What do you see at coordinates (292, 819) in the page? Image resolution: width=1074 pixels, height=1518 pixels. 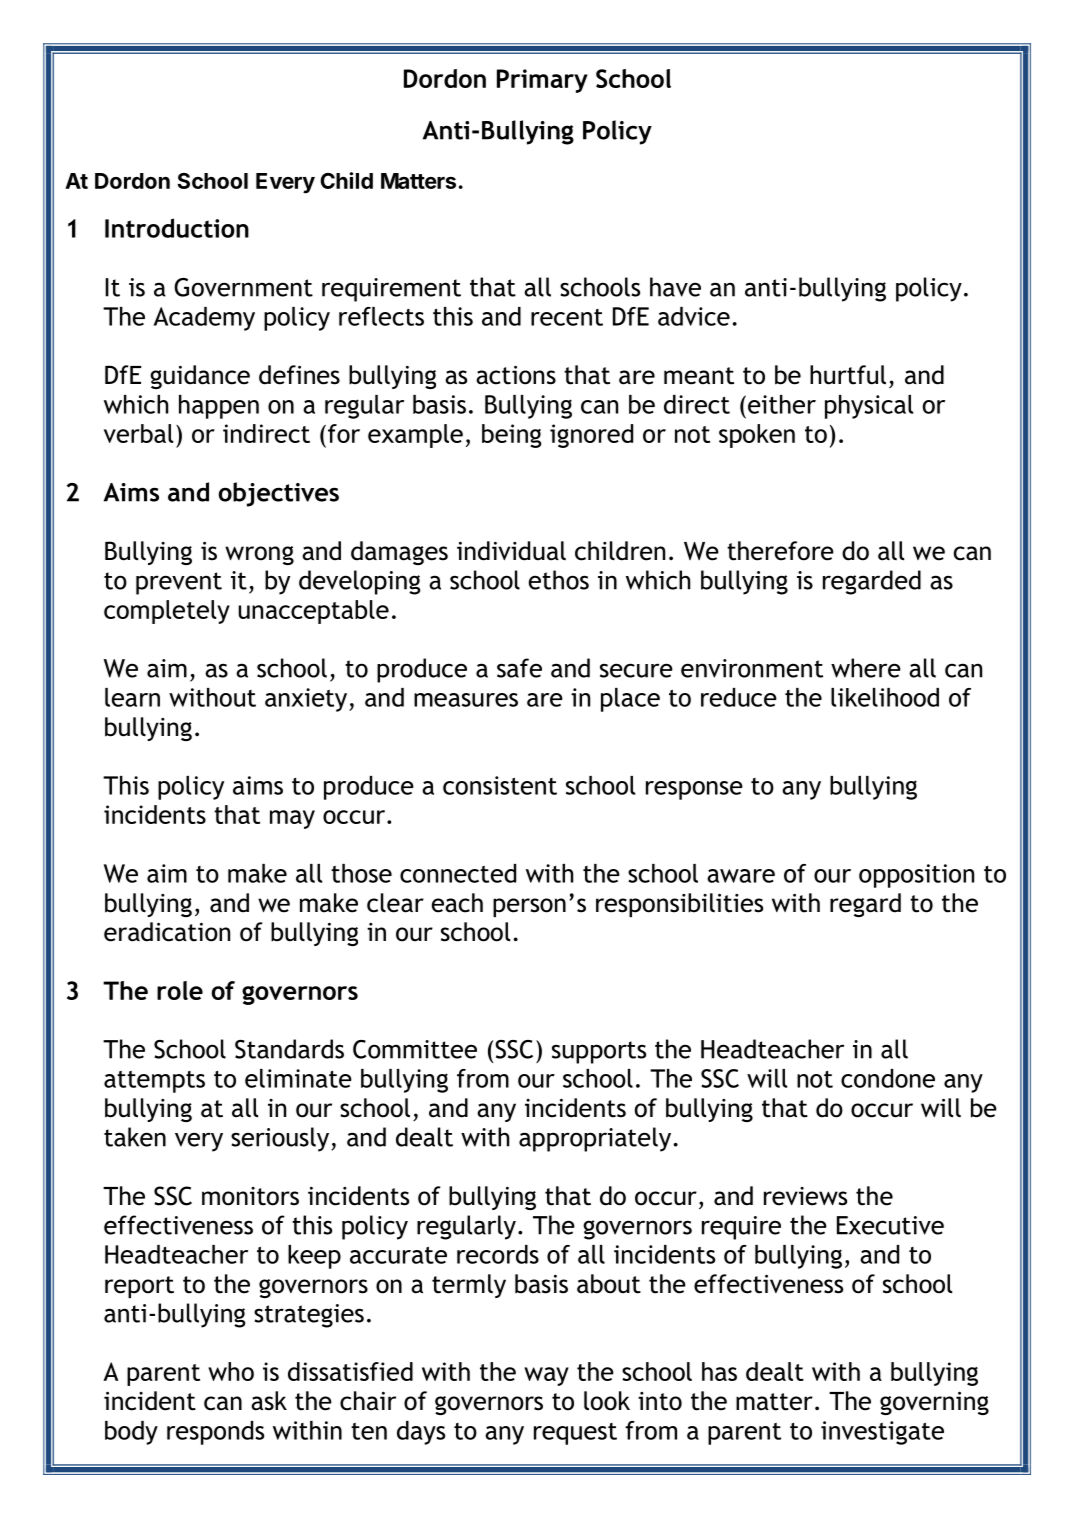 I see `may` at bounding box center [292, 819].
